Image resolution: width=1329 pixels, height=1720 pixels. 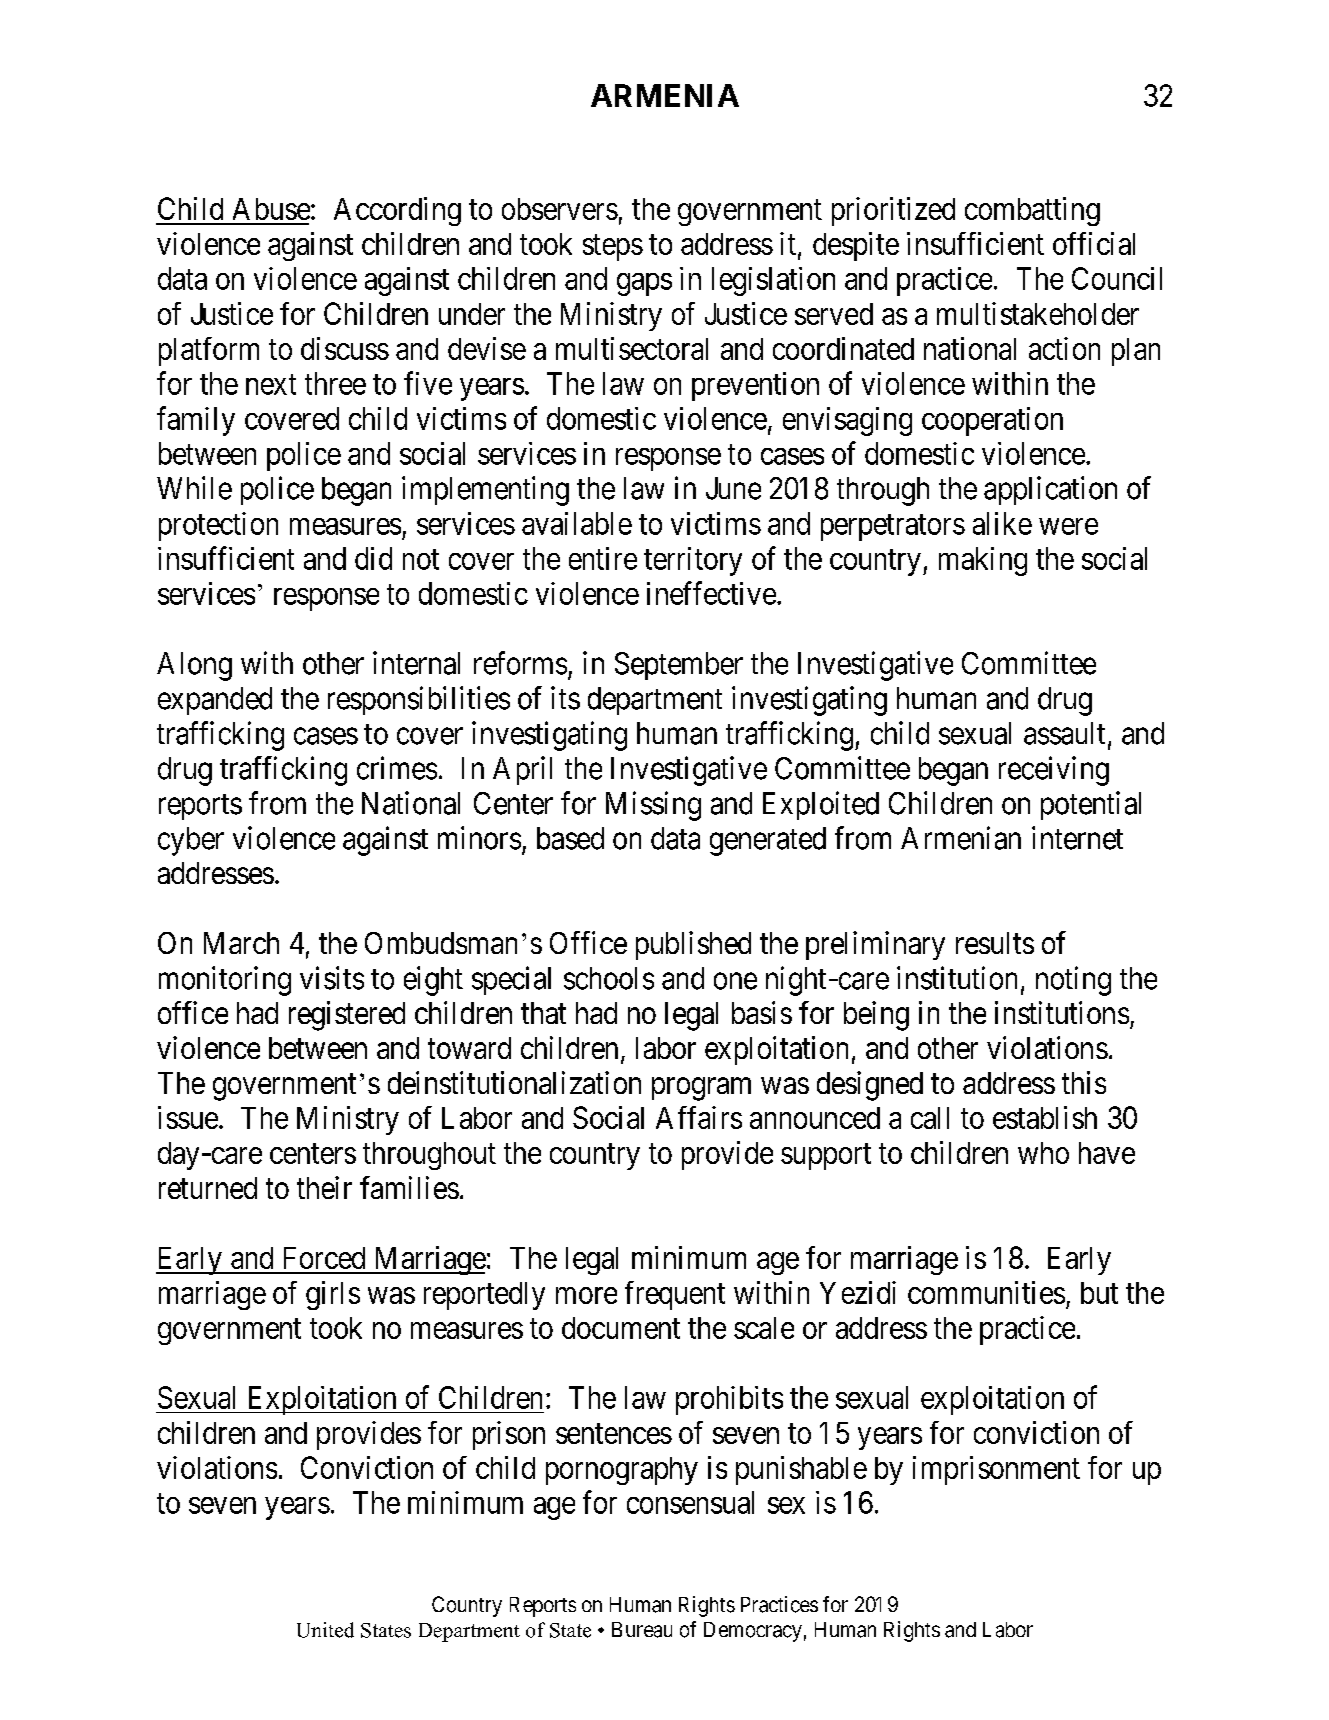 I want to click on United, so click(x=325, y=1630).
